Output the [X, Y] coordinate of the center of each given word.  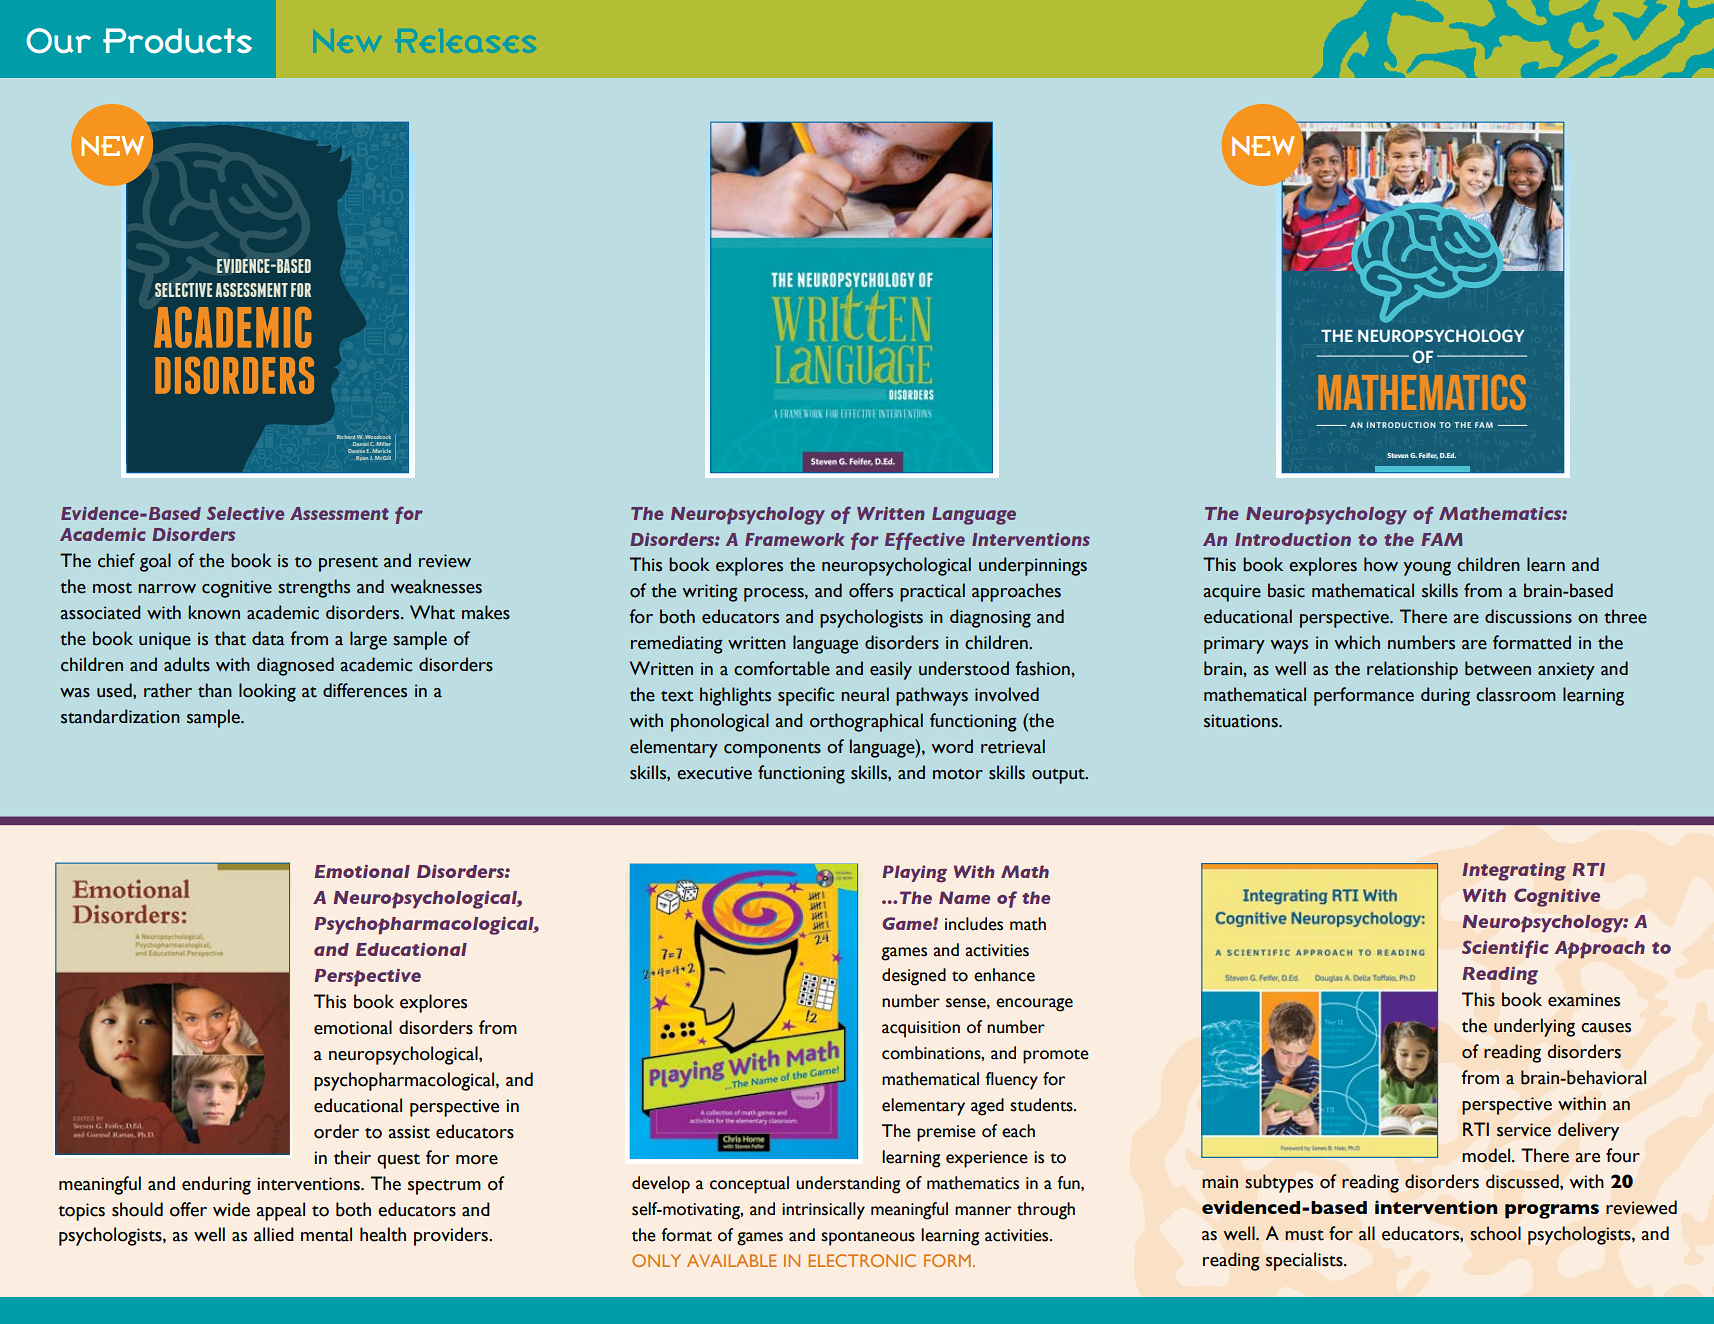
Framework [795, 539]
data [268, 638]
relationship [1412, 670]
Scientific [1505, 949]
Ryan [362, 458]
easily [891, 670]
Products [177, 41]
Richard [346, 437]
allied [274, 1234]
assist [409, 1132]
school [1495, 1233]
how [1381, 564]
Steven [1398, 455]
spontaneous [868, 1238]
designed [914, 977]
